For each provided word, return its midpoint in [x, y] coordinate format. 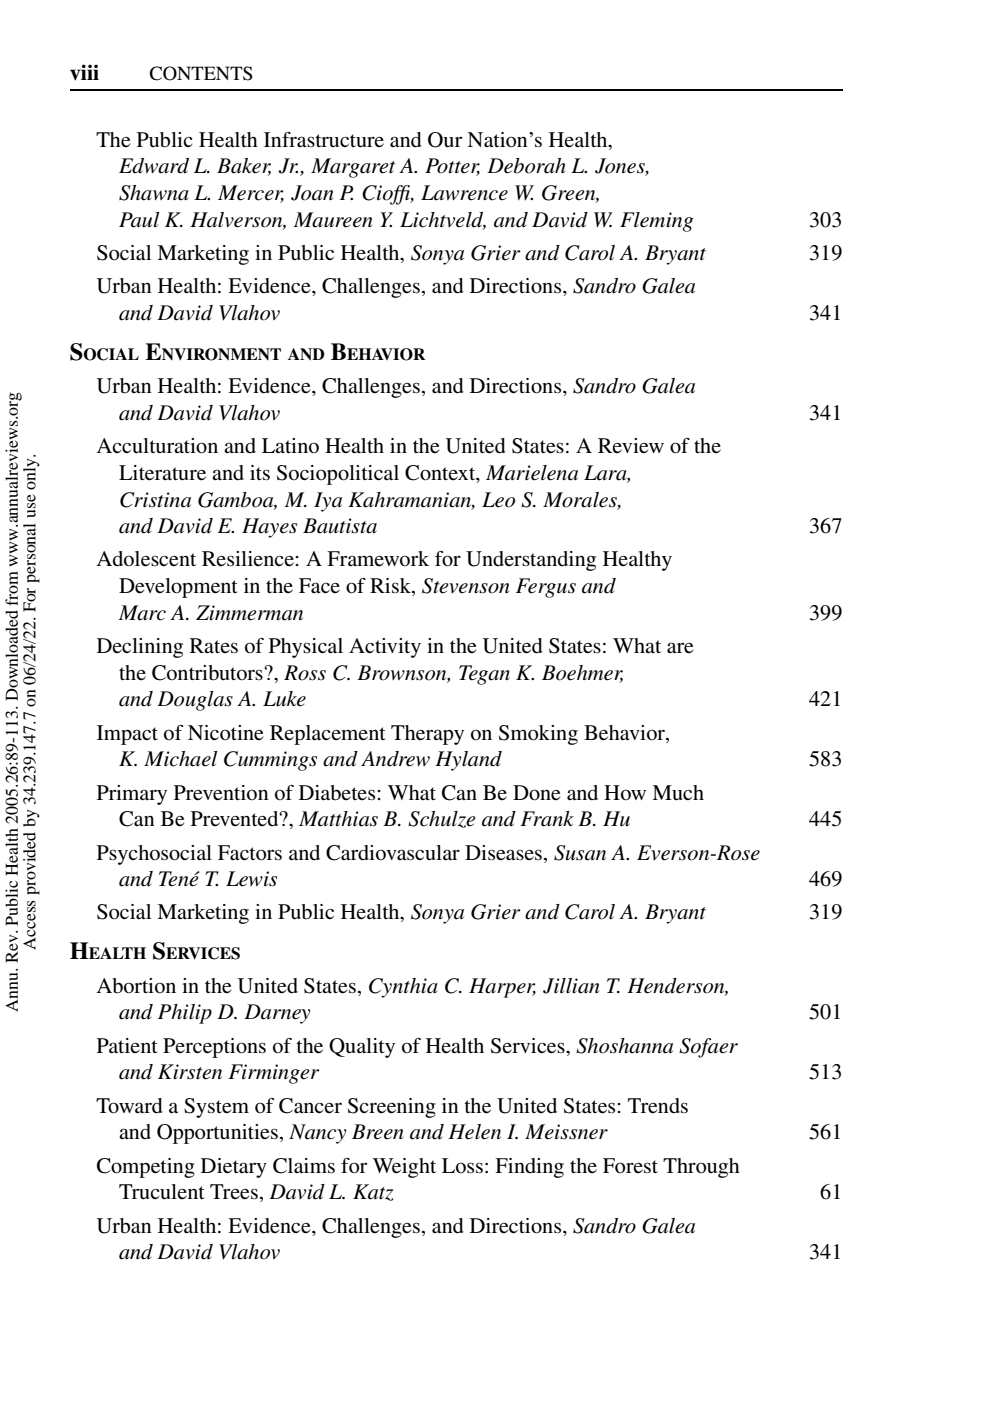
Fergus [546, 588]
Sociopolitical [338, 475]
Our [445, 140]
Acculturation [157, 446]
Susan [580, 853]
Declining [140, 648]
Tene [179, 879]
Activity [385, 648]
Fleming [657, 222]
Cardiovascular [393, 853]
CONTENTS [201, 73]
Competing [146, 1168]
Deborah [526, 166]
